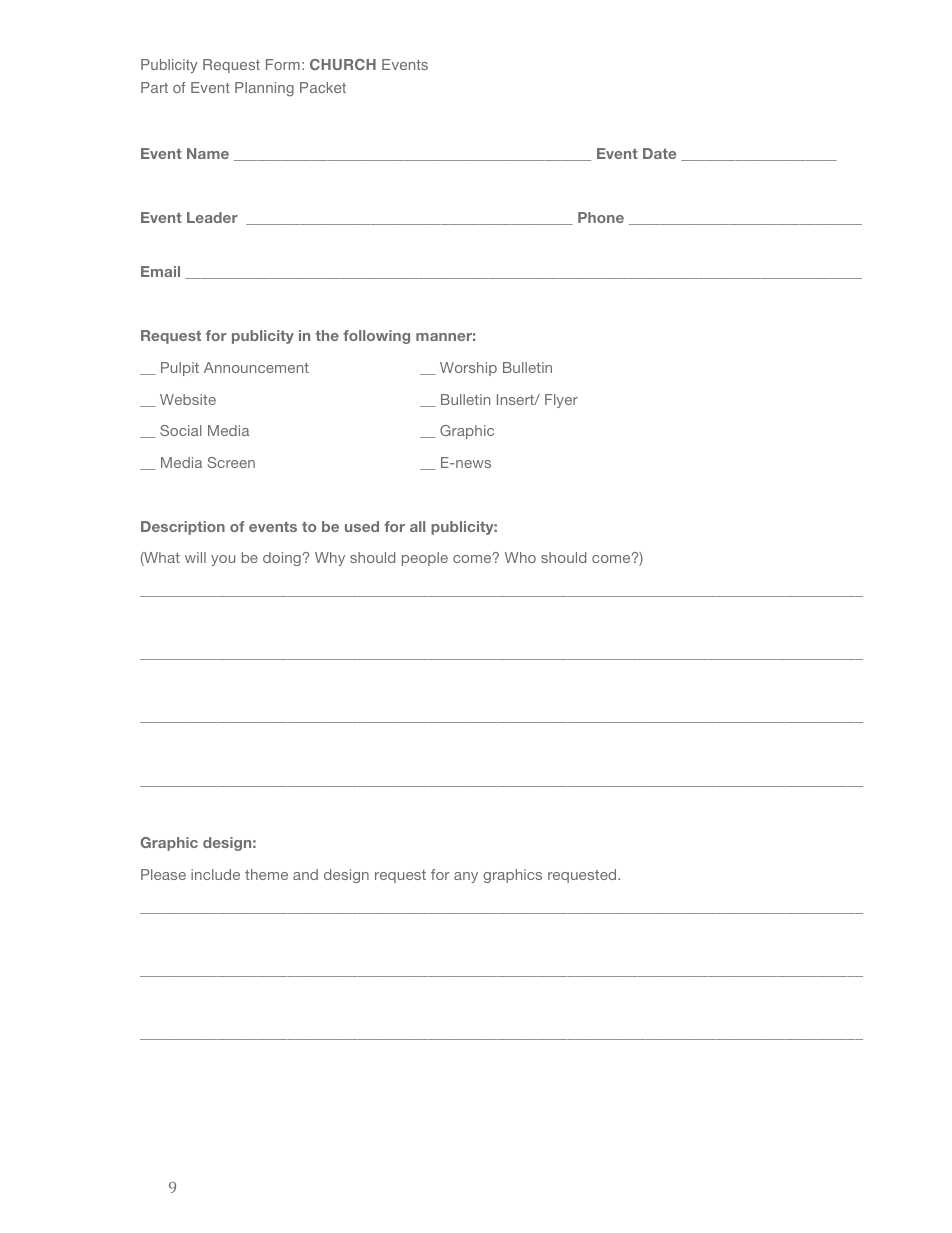 Image resolution: width=952 pixels, height=1233 pixels. What do you see at coordinates (659, 153) in the screenshot?
I see `Date` at bounding box center [659, 153].
